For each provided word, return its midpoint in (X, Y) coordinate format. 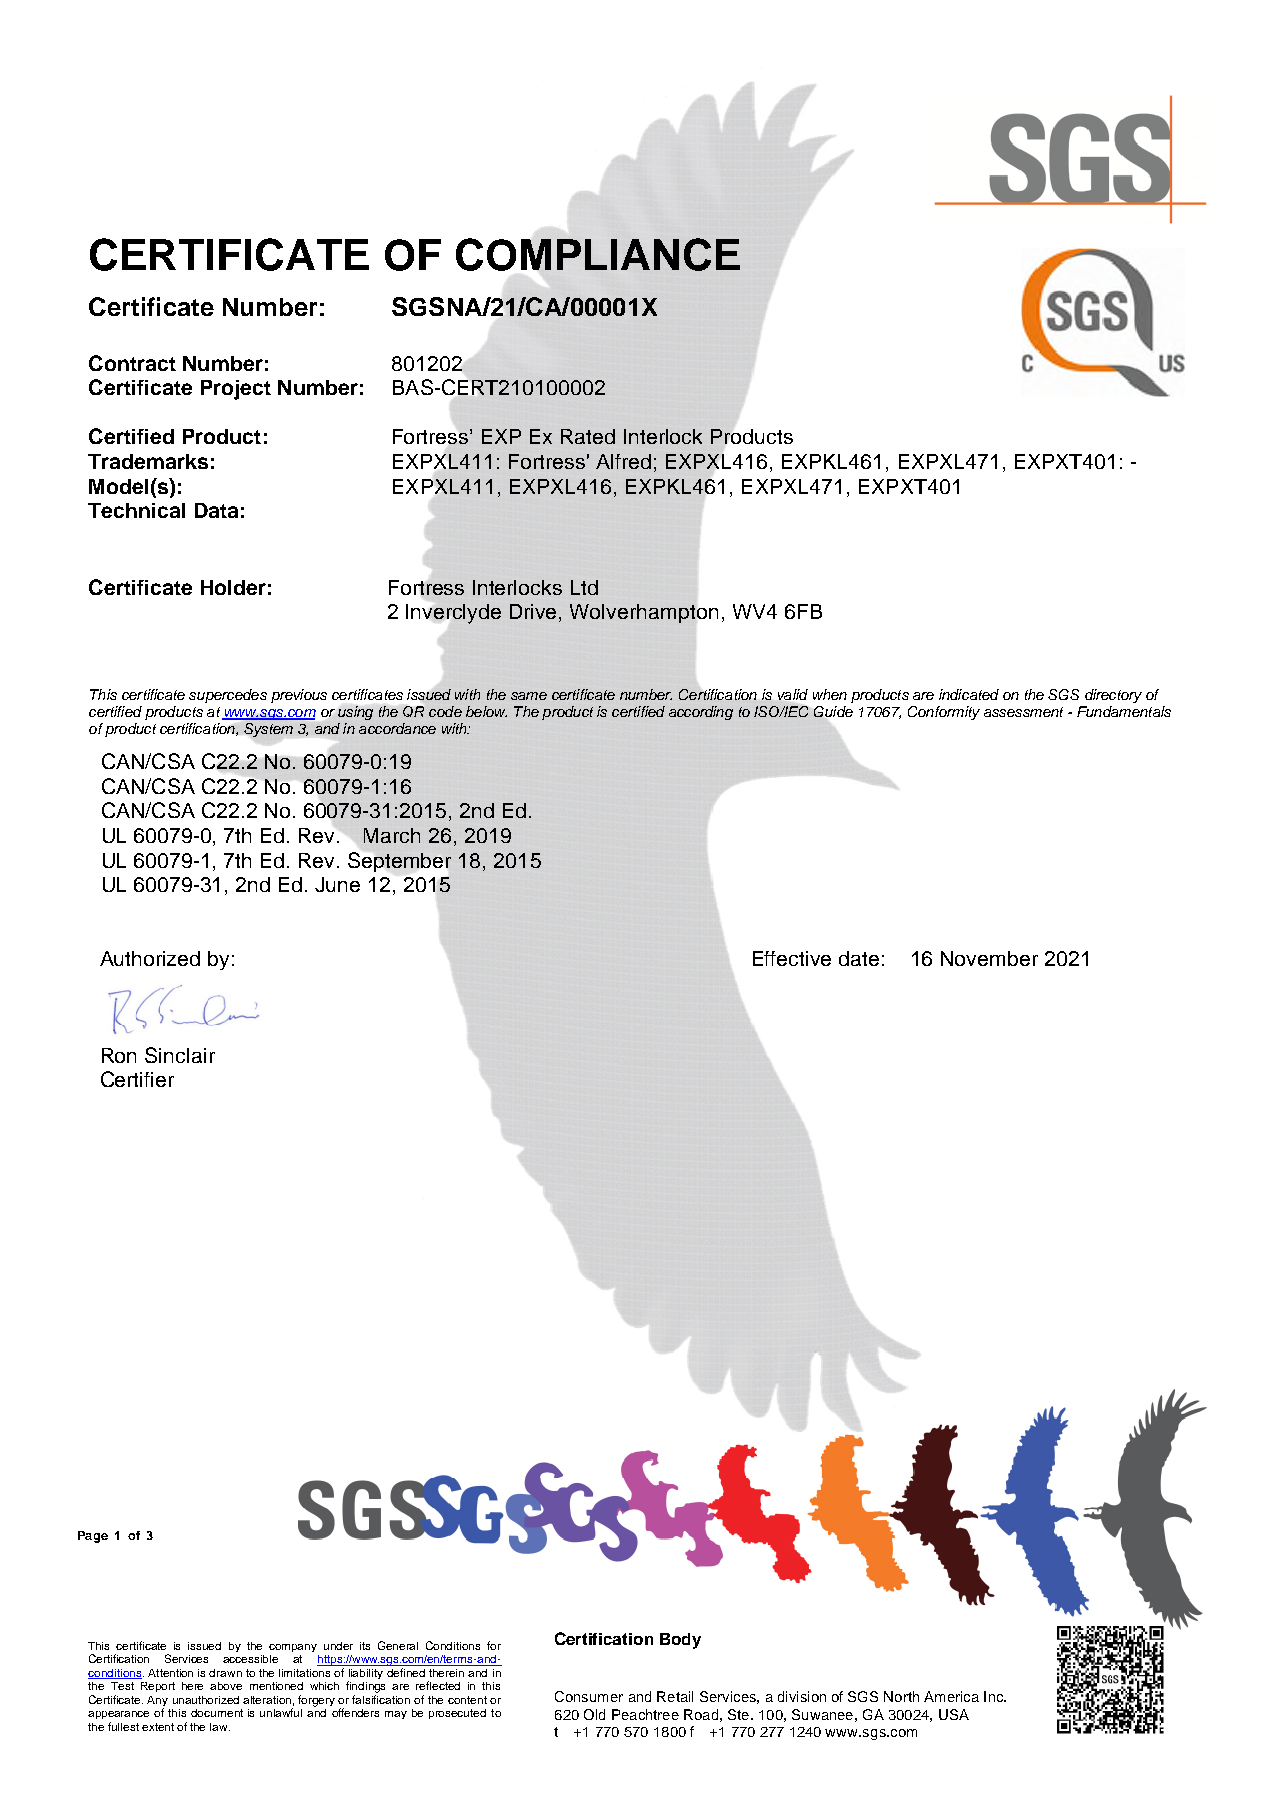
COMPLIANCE (598, 254)
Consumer (589, 1696)
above (226, 1686)
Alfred (623, 461)
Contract (132, 363)
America (951, 1696)
